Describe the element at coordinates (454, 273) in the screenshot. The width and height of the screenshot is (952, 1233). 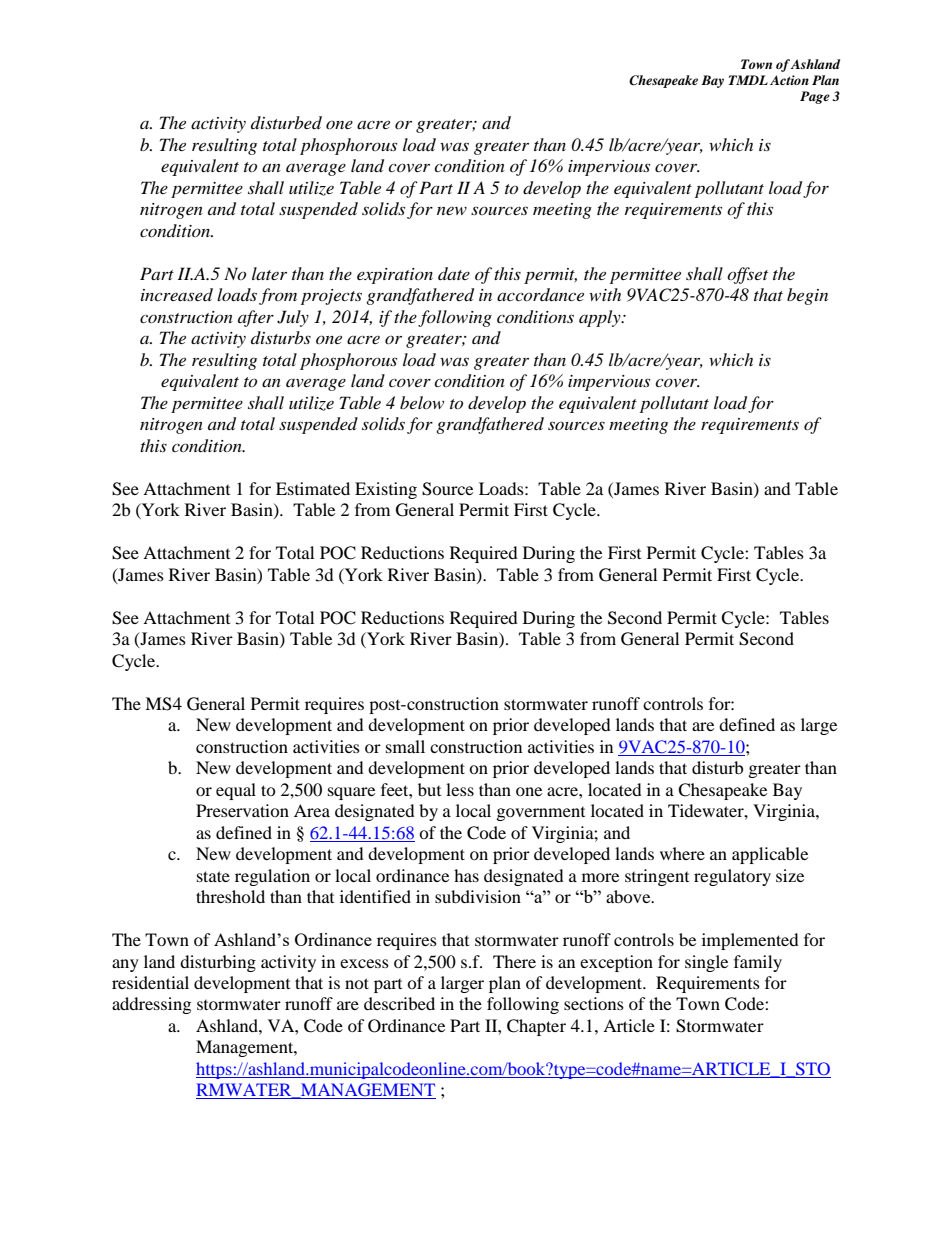
I see `date` at that location.
